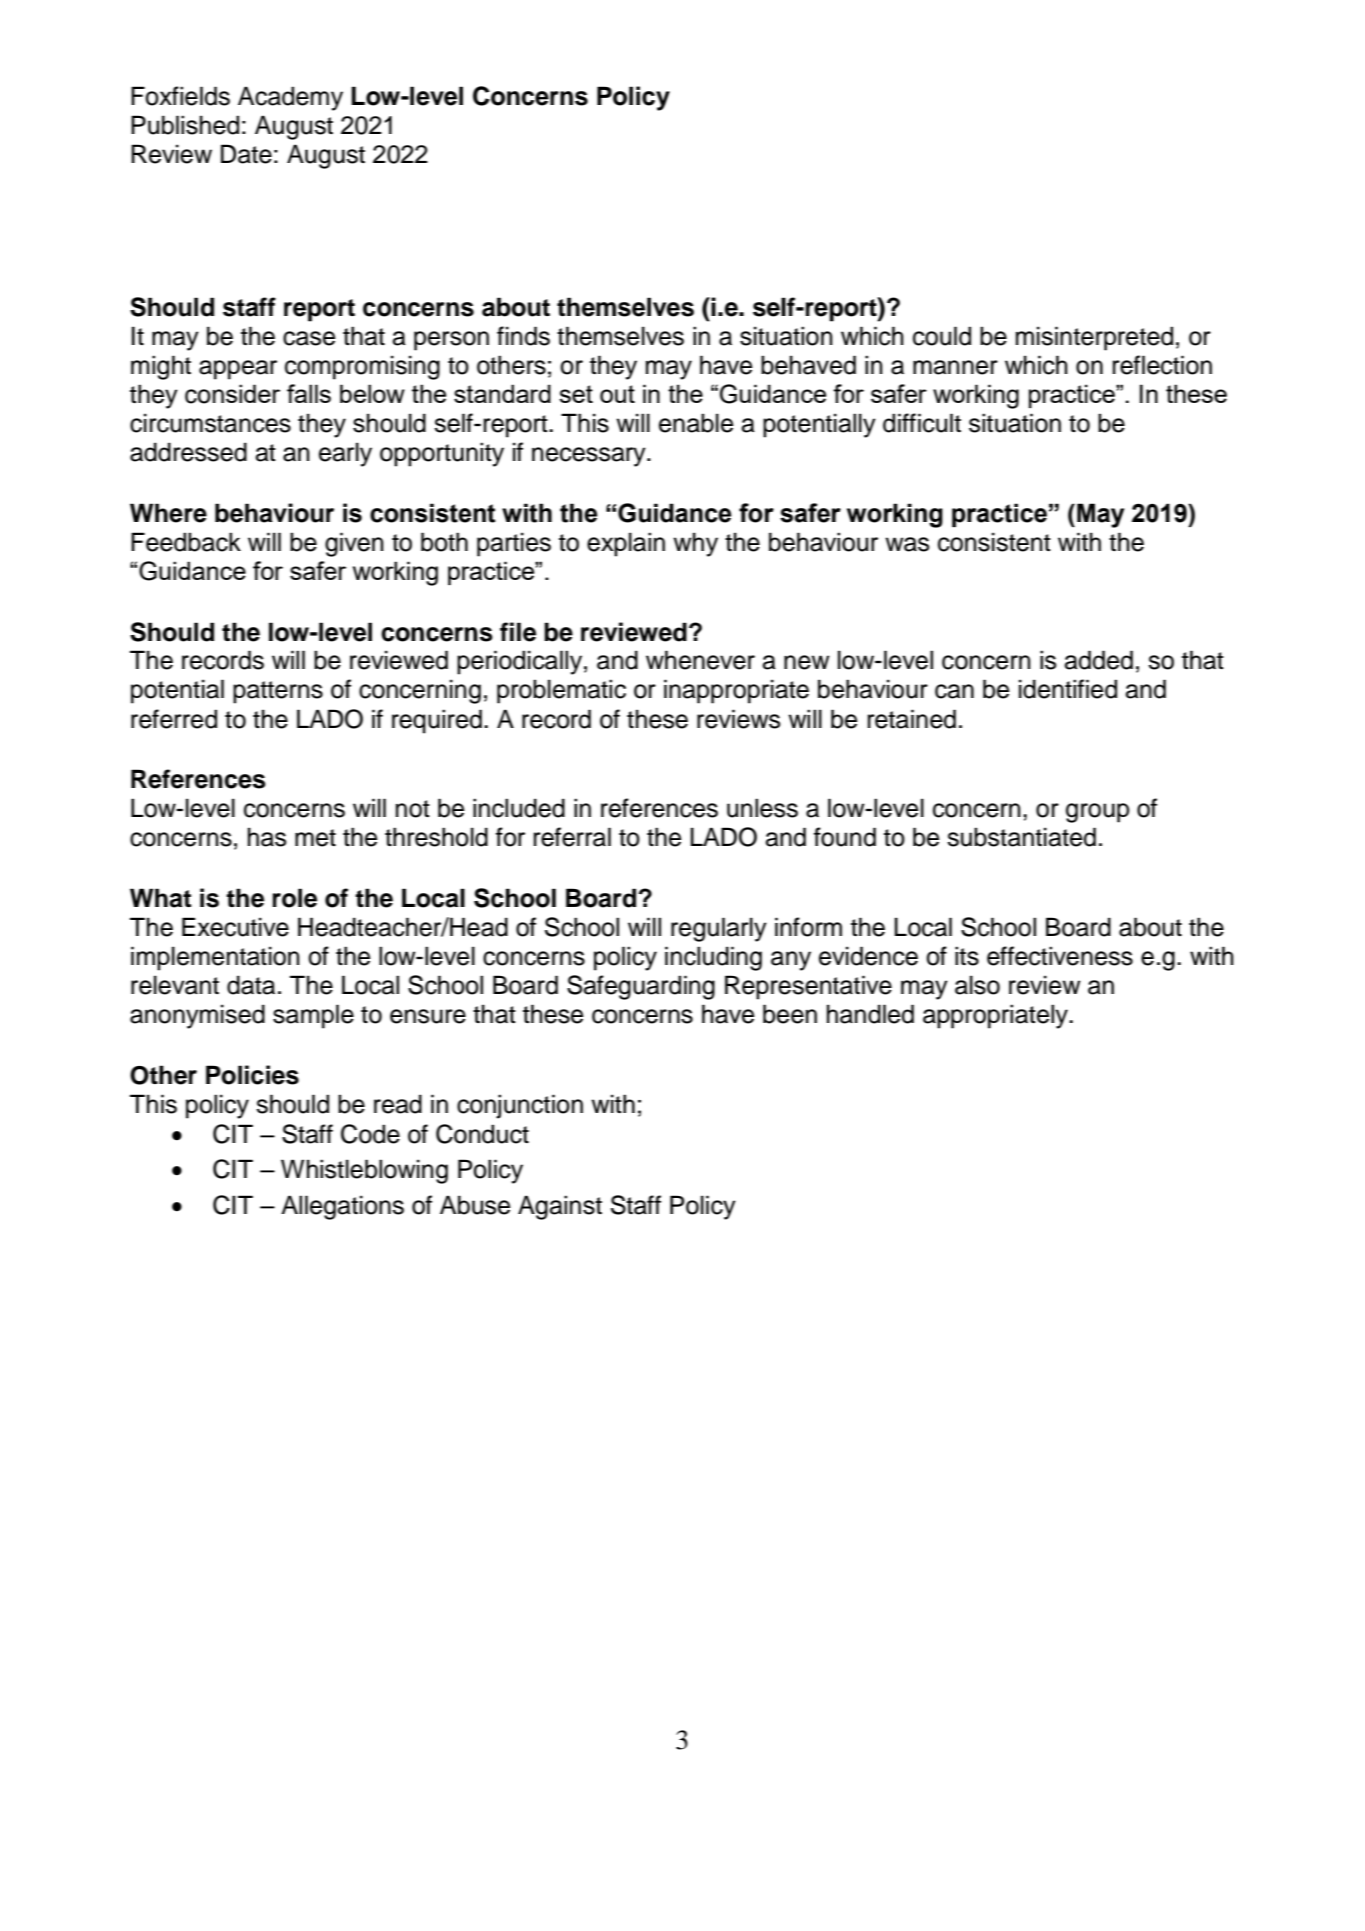 This document has height=1931, width=1365. What do you see at coordinates (246, 154) in the document?
I see `Date` at bounding box center [246, 154].
